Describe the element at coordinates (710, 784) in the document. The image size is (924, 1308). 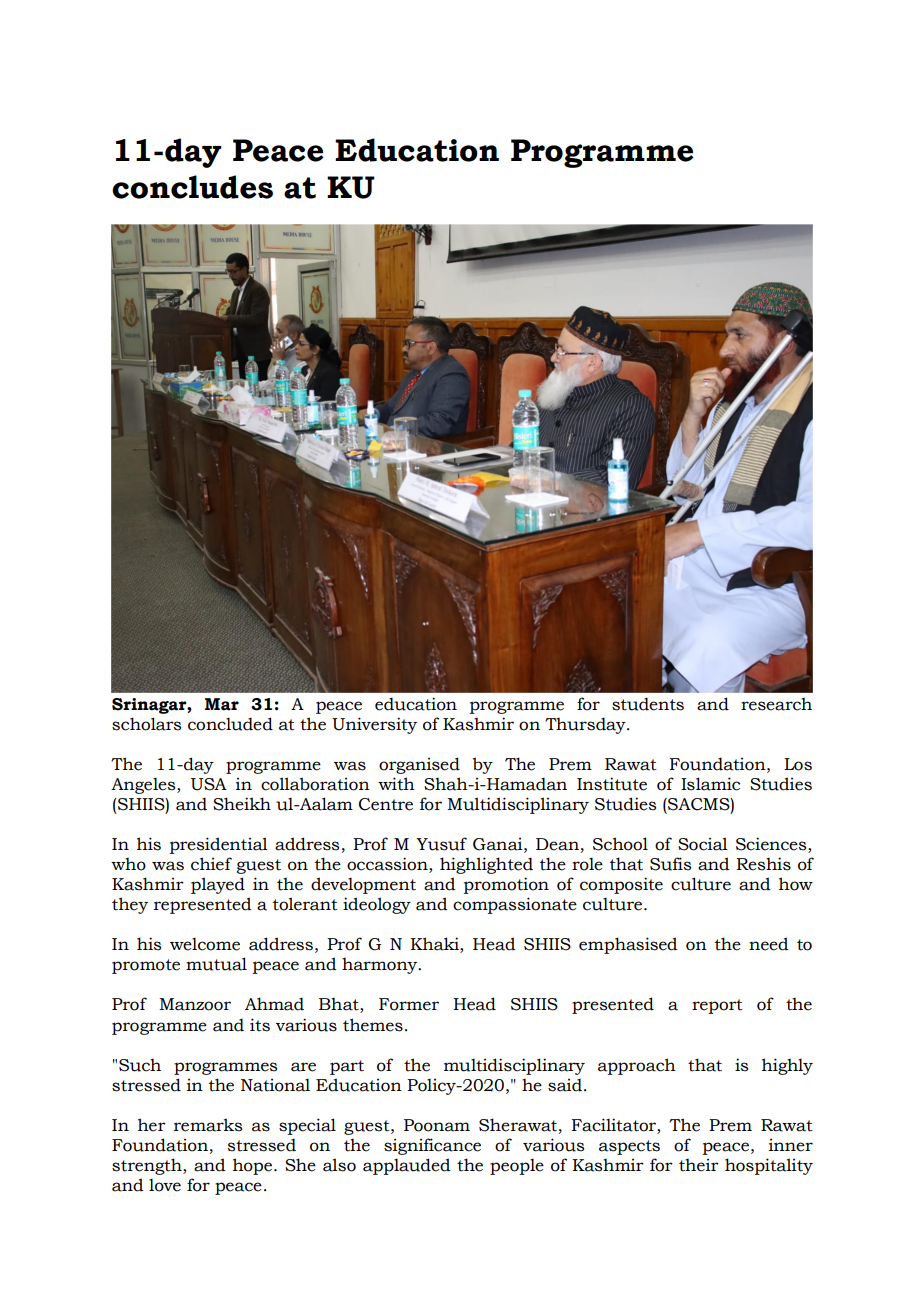
I see `Islamic` at that location.
